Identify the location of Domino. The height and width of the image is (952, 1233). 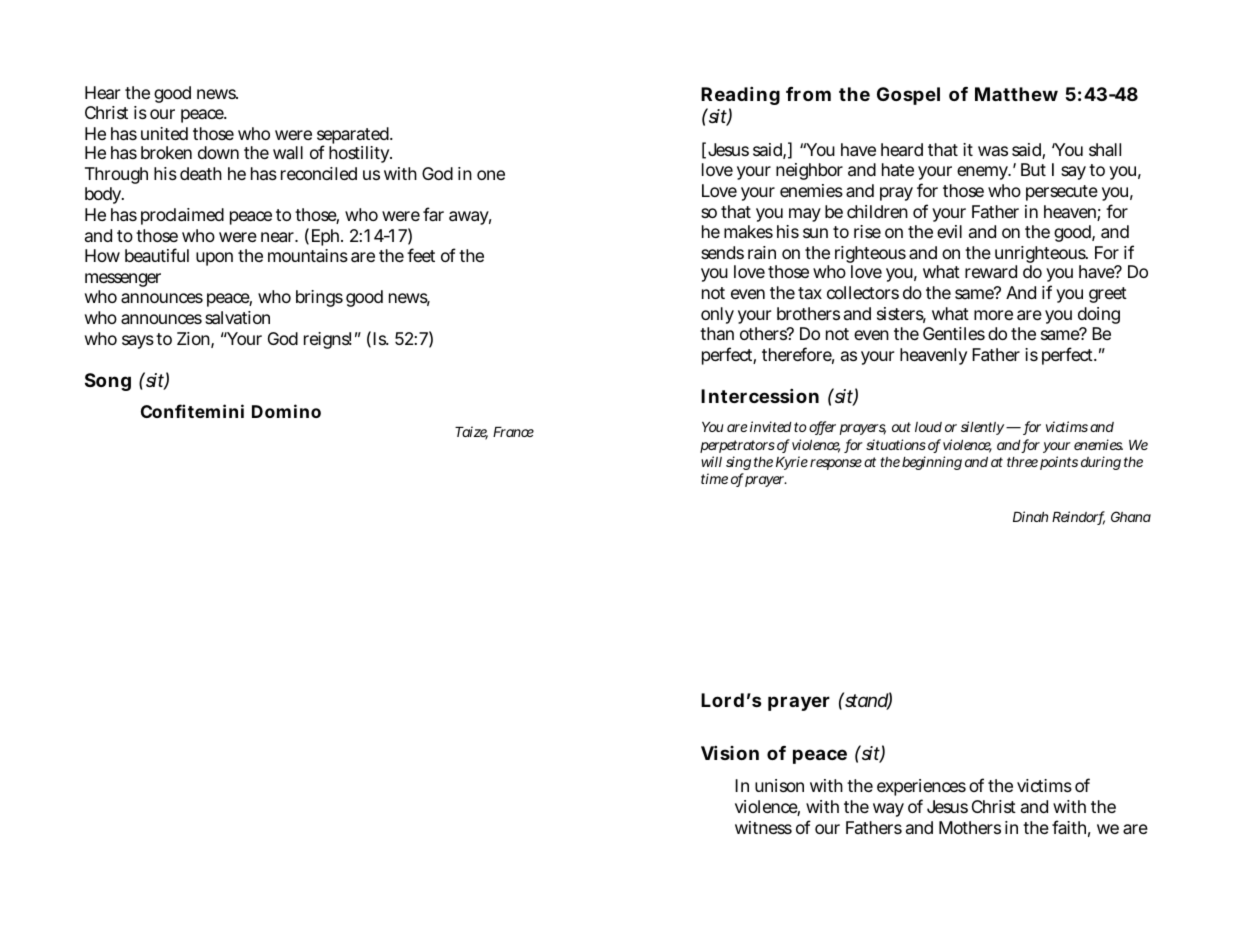
(286, 411).
